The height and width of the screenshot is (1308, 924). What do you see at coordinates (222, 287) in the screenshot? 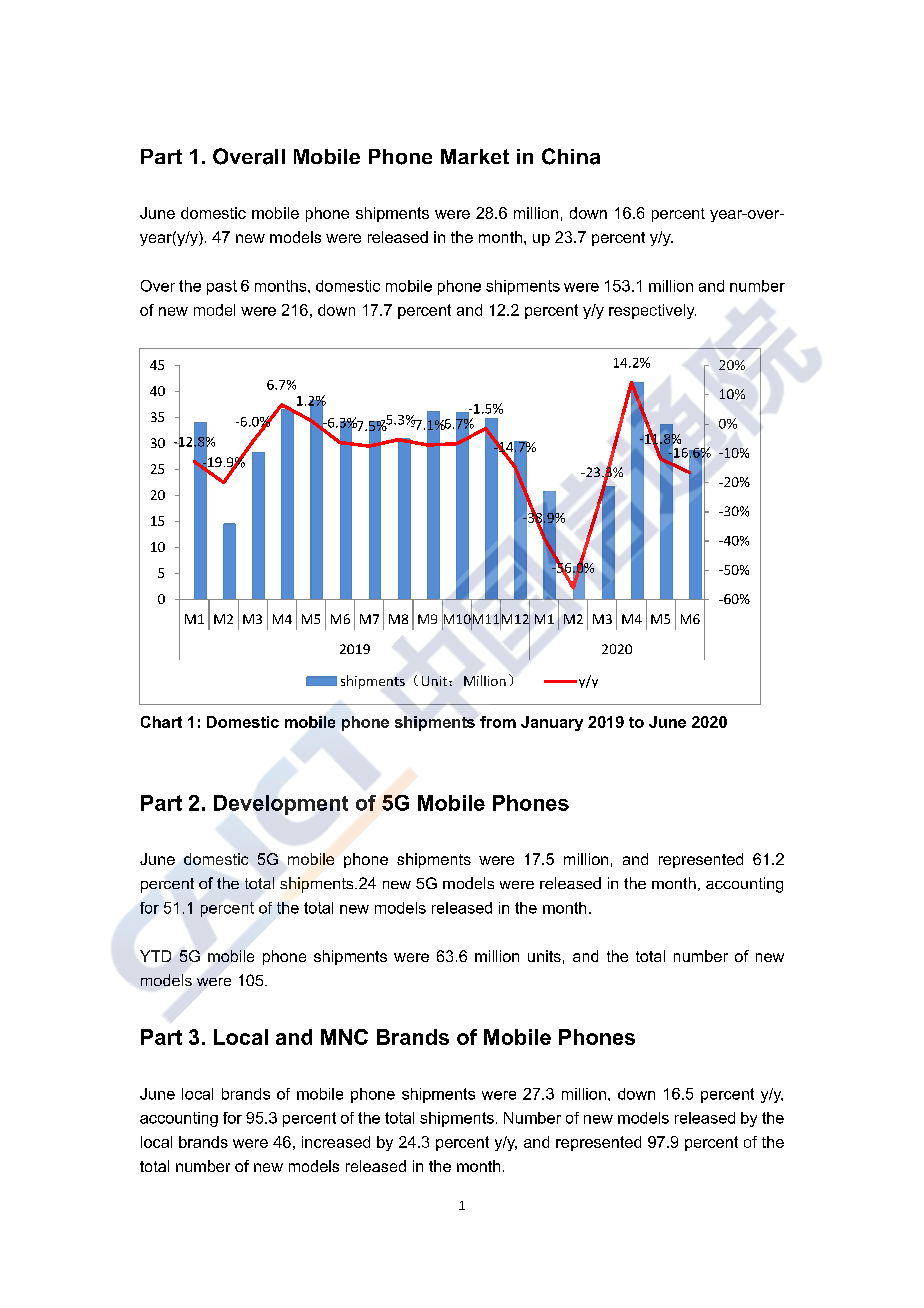
I see `past` at bounding box center [222, 287].
